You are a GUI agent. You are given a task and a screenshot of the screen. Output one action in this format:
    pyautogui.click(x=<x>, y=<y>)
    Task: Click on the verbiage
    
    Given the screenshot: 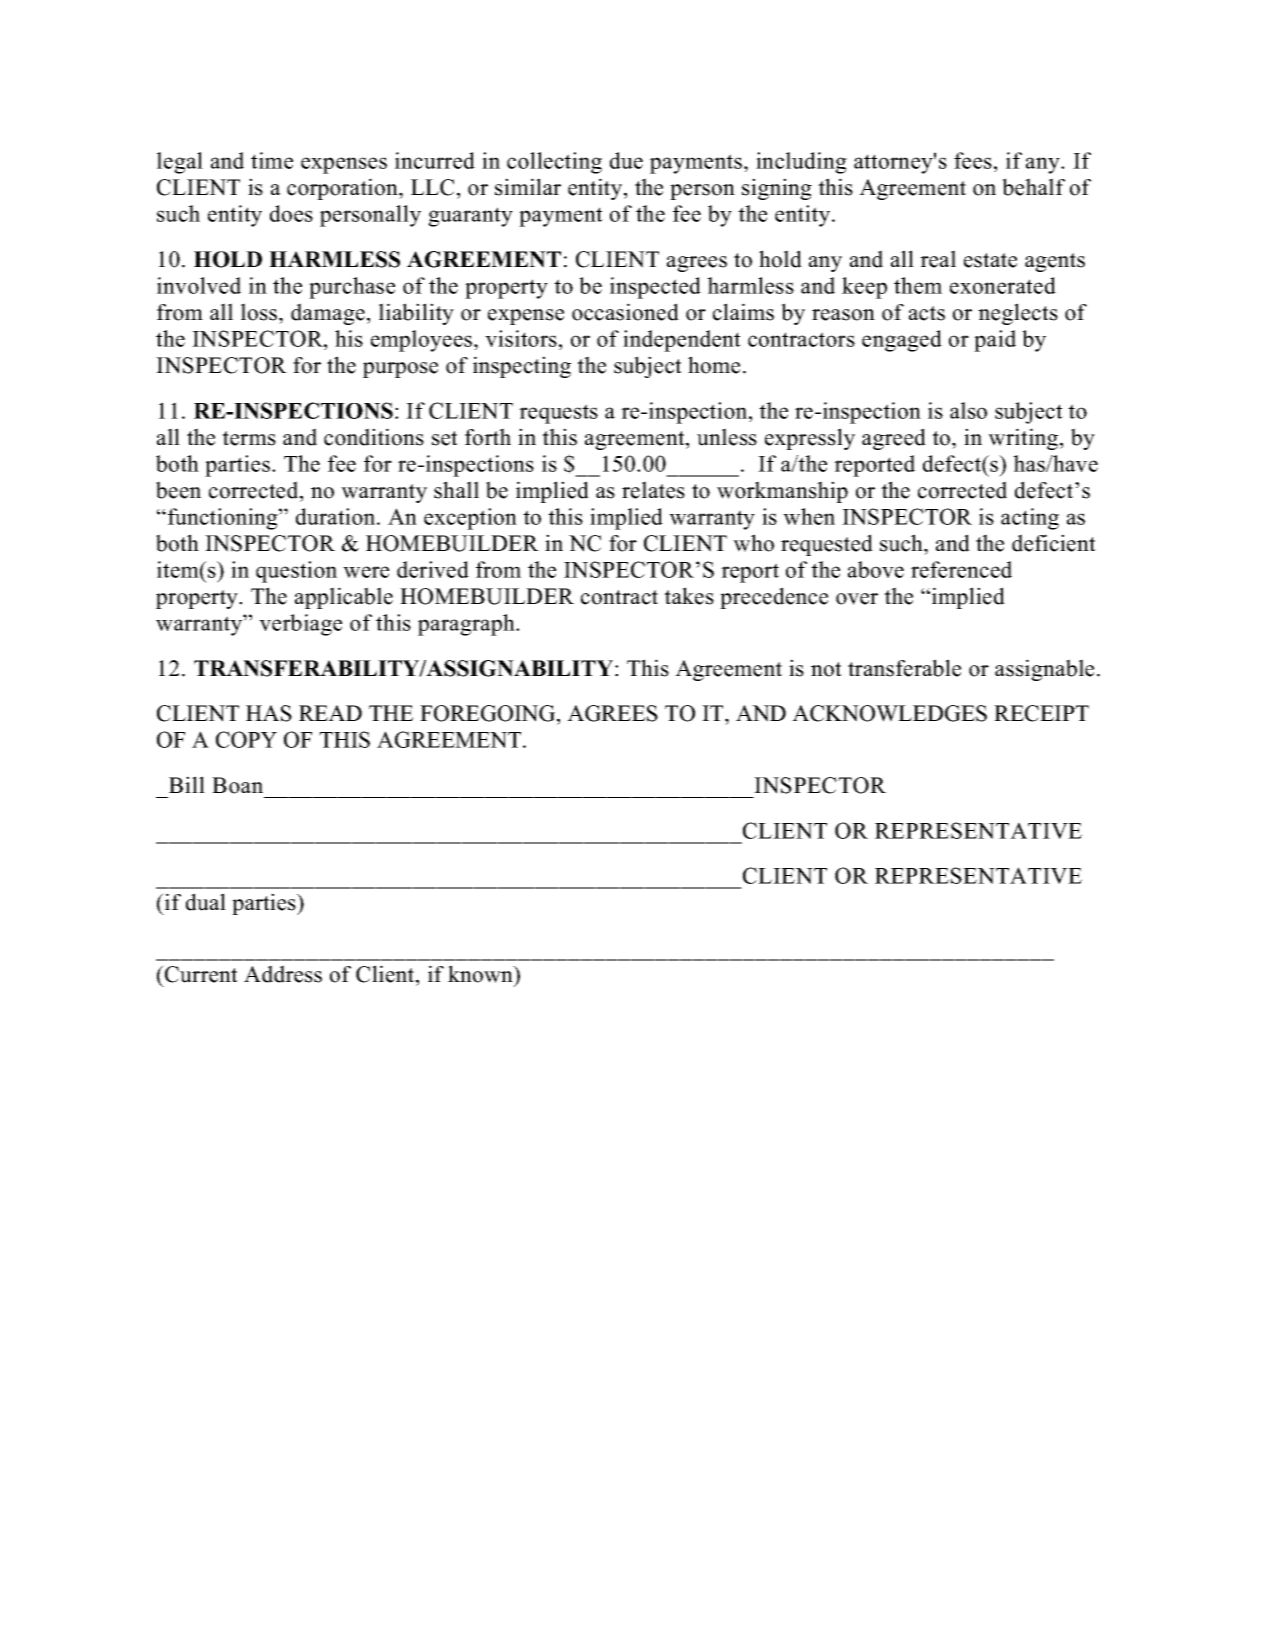 What is the action you would take?
    pyautogui.click(x=300, y=625)
